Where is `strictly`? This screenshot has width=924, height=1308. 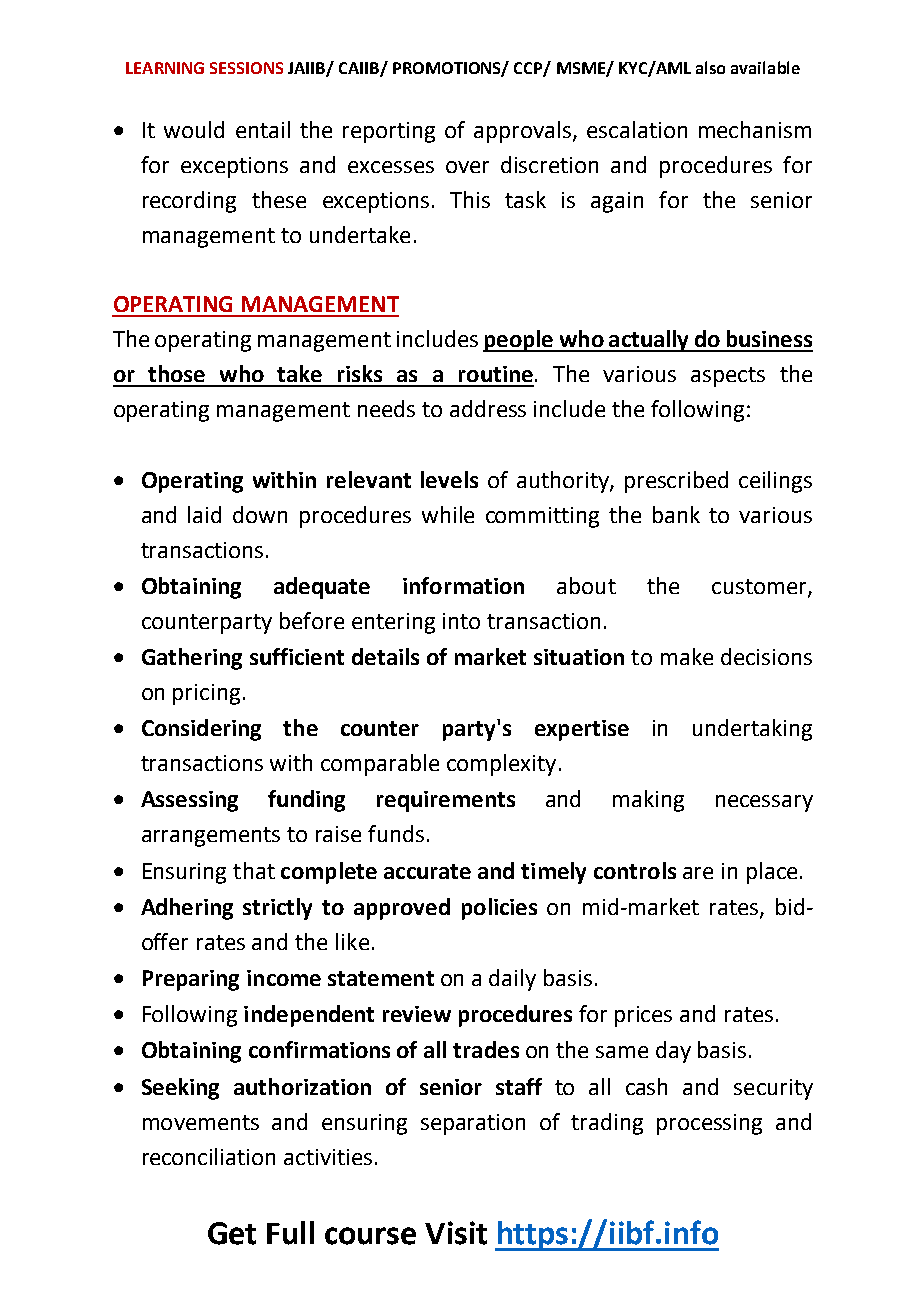 strictly is located at coordinates (277, 909).
